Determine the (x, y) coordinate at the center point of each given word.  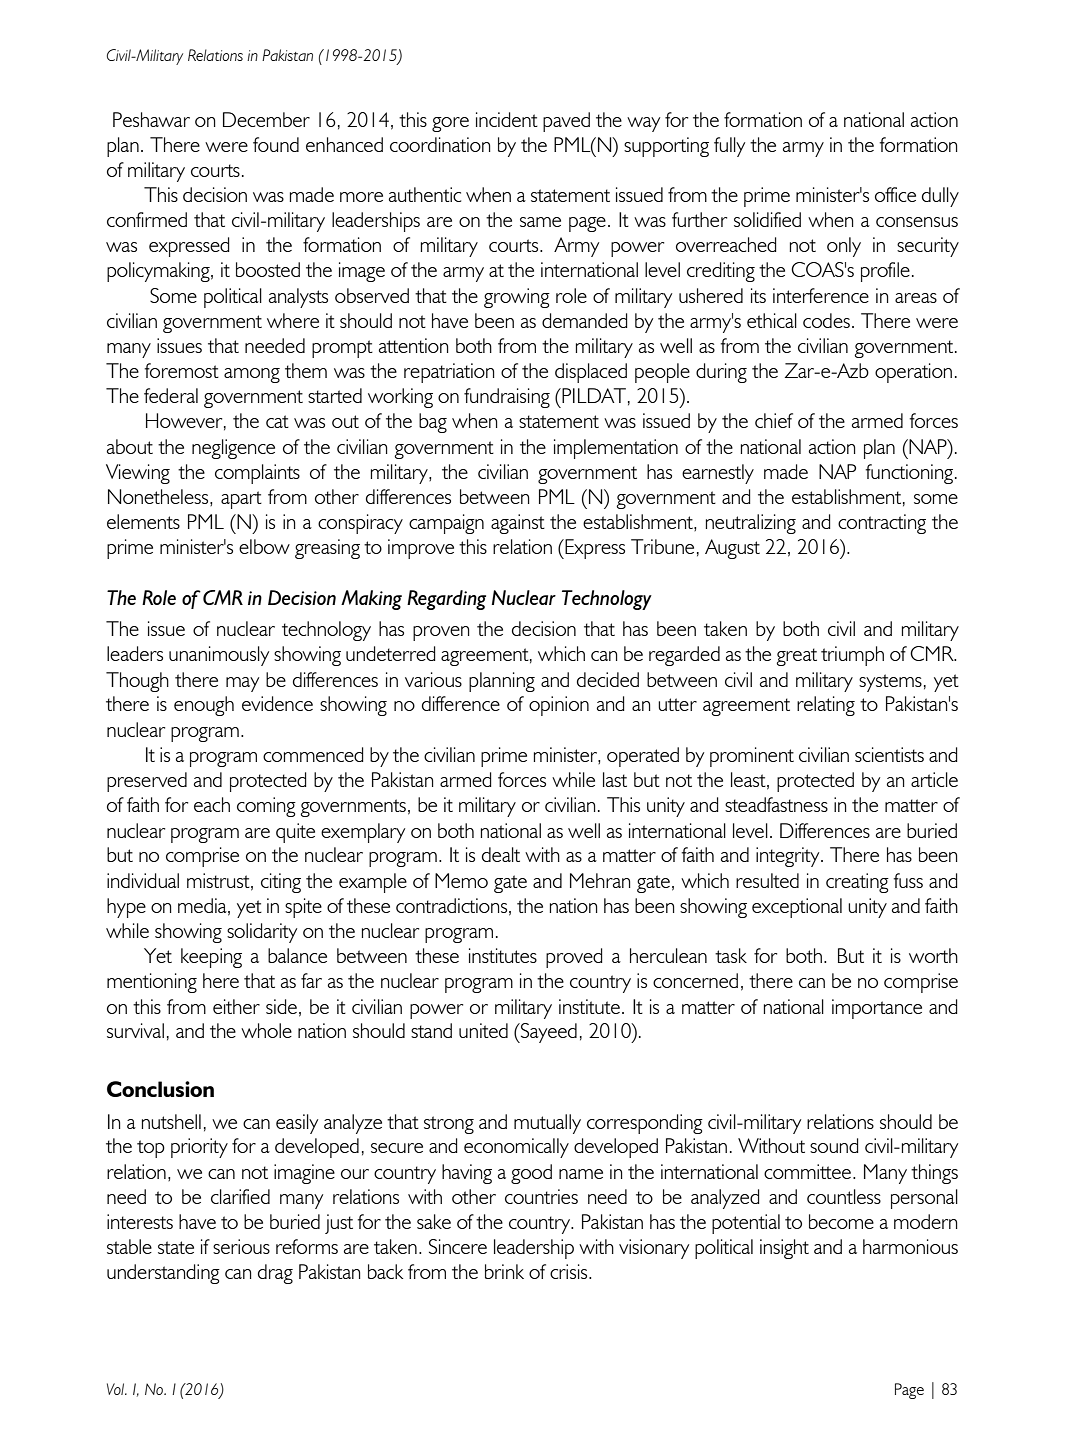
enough (204, 706)
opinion (559, 706)
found (276, 144)
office (895, 194)
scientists (889, 754)
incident (507, 119)
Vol (116, 1389)
